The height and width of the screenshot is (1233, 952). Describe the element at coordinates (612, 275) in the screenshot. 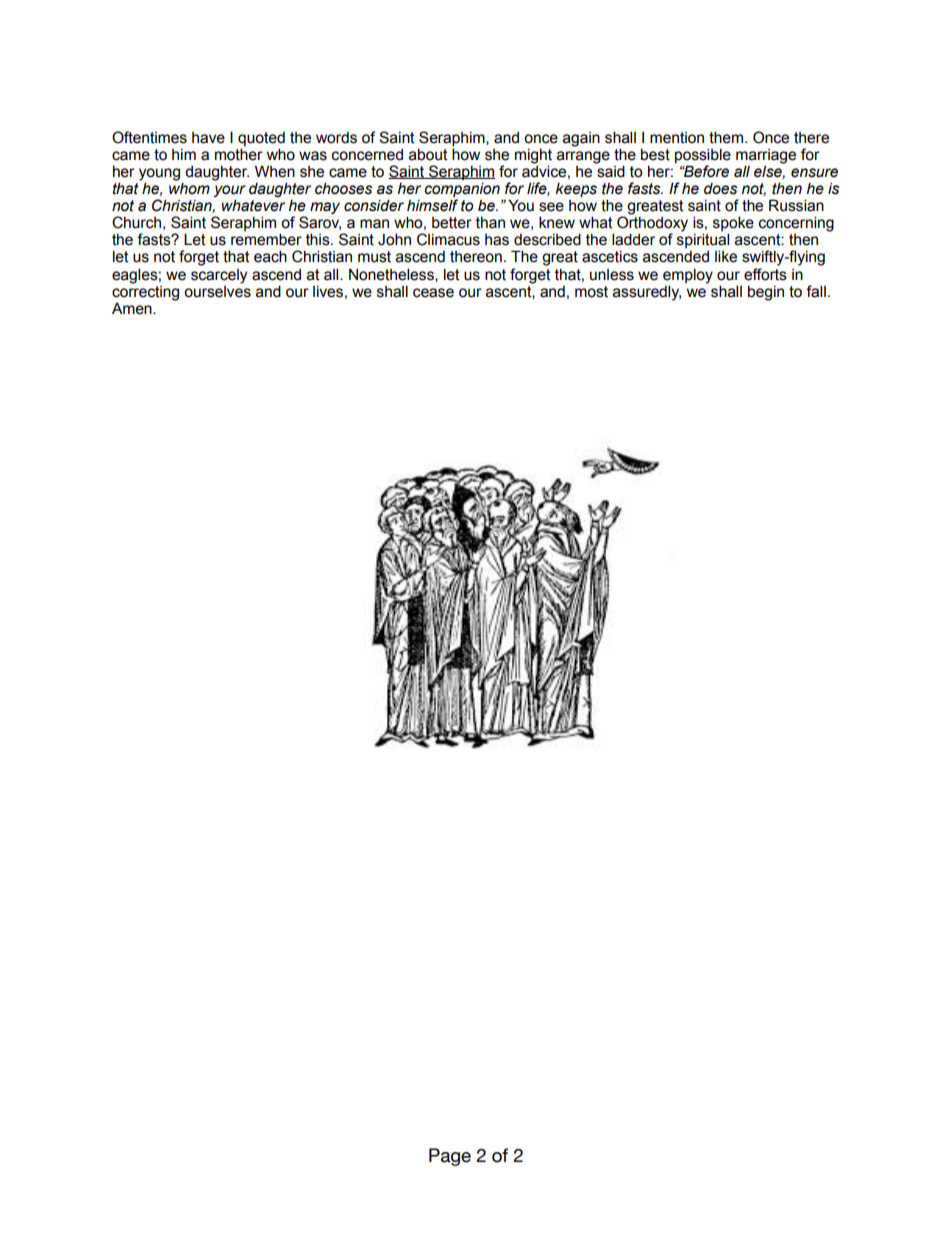

I see `unless` at that location.
